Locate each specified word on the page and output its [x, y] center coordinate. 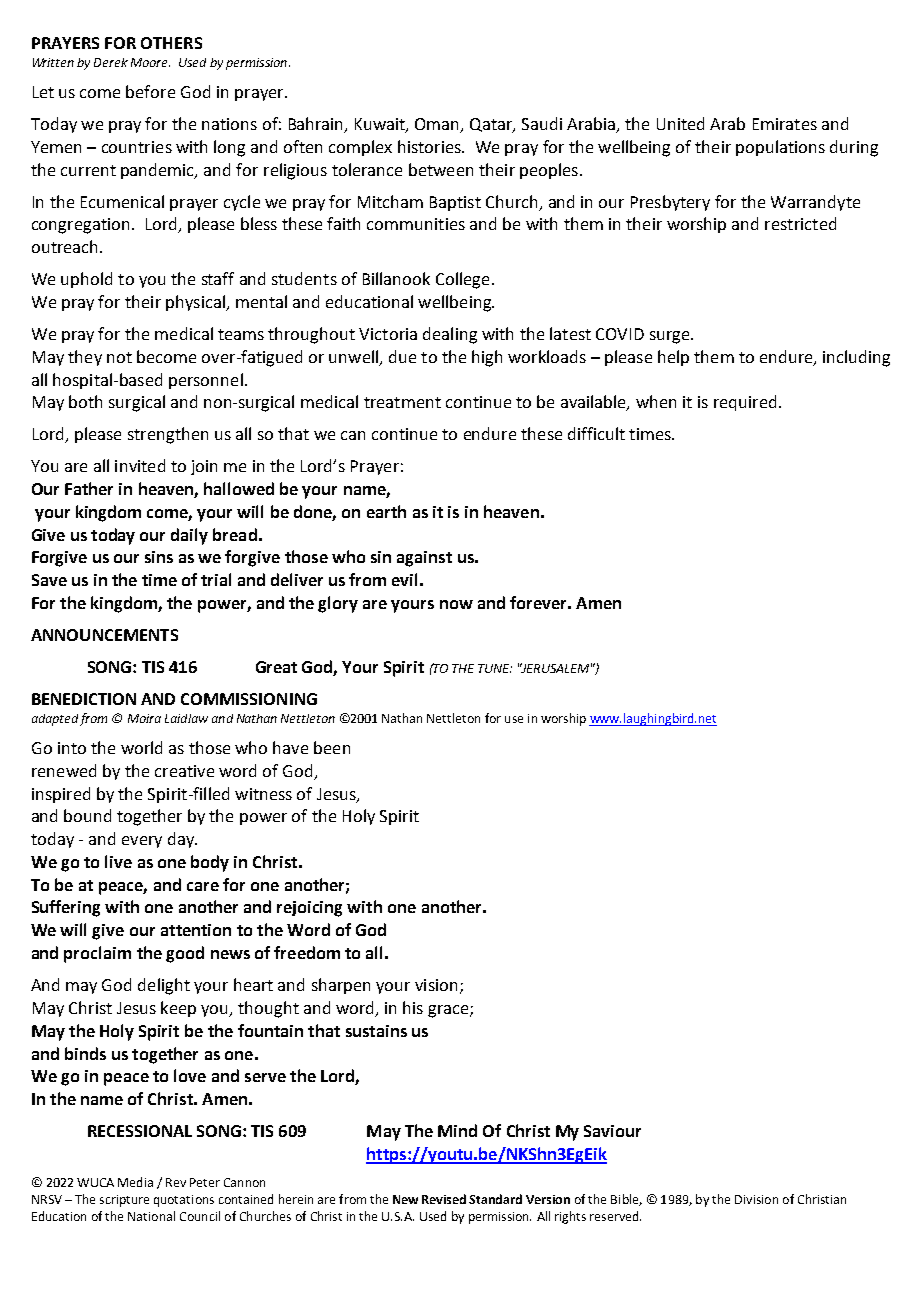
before [150, 91]
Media [135, 1182]
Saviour [612, 1131]
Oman [438, 125]
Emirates [785, 124]
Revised [444, 1199]
